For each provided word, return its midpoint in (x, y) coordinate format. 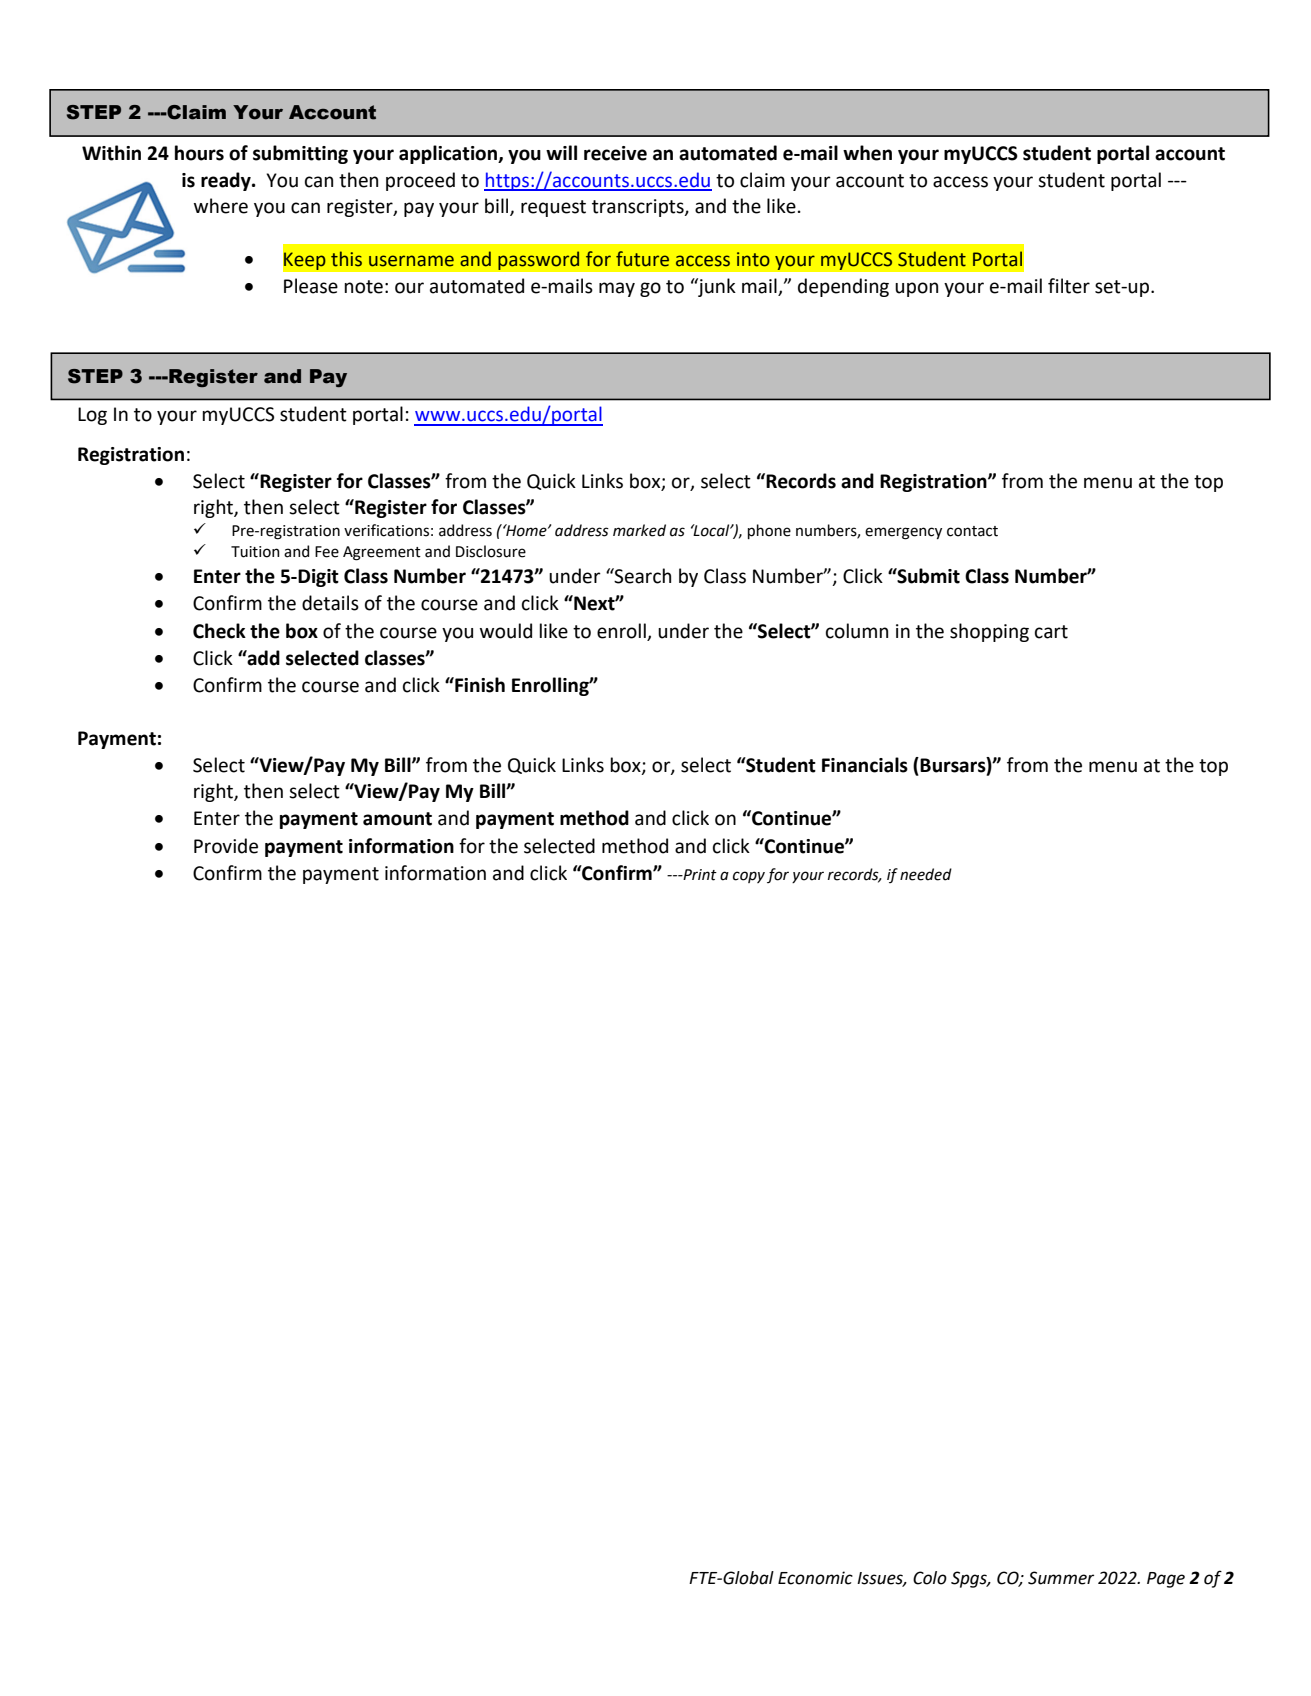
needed (926, 874)
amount (397, 819)
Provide (226, 846)
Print (699, 875)
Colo (930, 1578)
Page (1166, 1580)
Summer (1061, 1578)
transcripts (639, 208)
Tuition (255, 552)
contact (972, 531)
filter (1069, 286)
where (221, 206)
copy (749, 877)
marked (639, 530)
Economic (815, 1578)
